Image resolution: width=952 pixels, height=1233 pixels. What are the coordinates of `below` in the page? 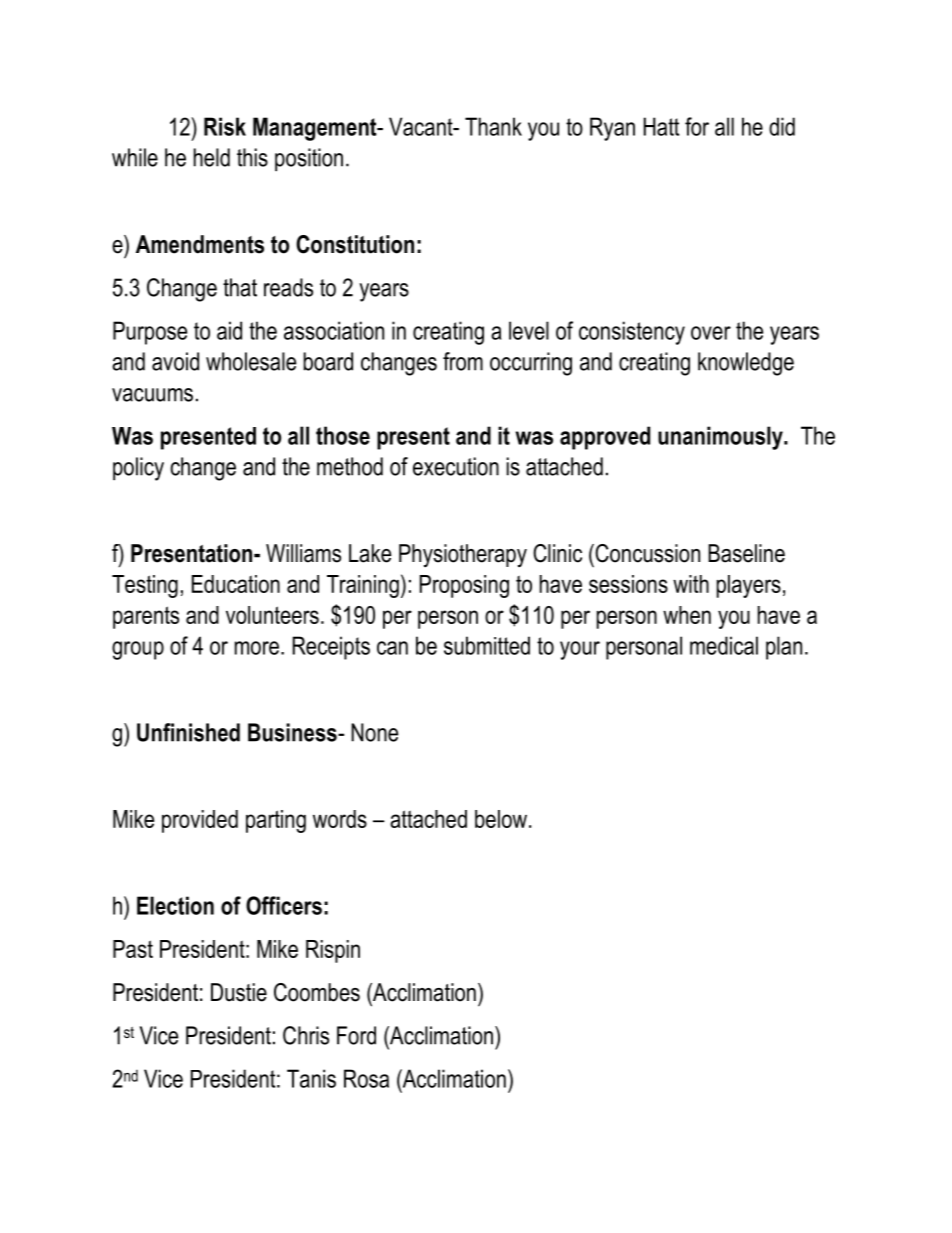 It's located at (502, 819).
